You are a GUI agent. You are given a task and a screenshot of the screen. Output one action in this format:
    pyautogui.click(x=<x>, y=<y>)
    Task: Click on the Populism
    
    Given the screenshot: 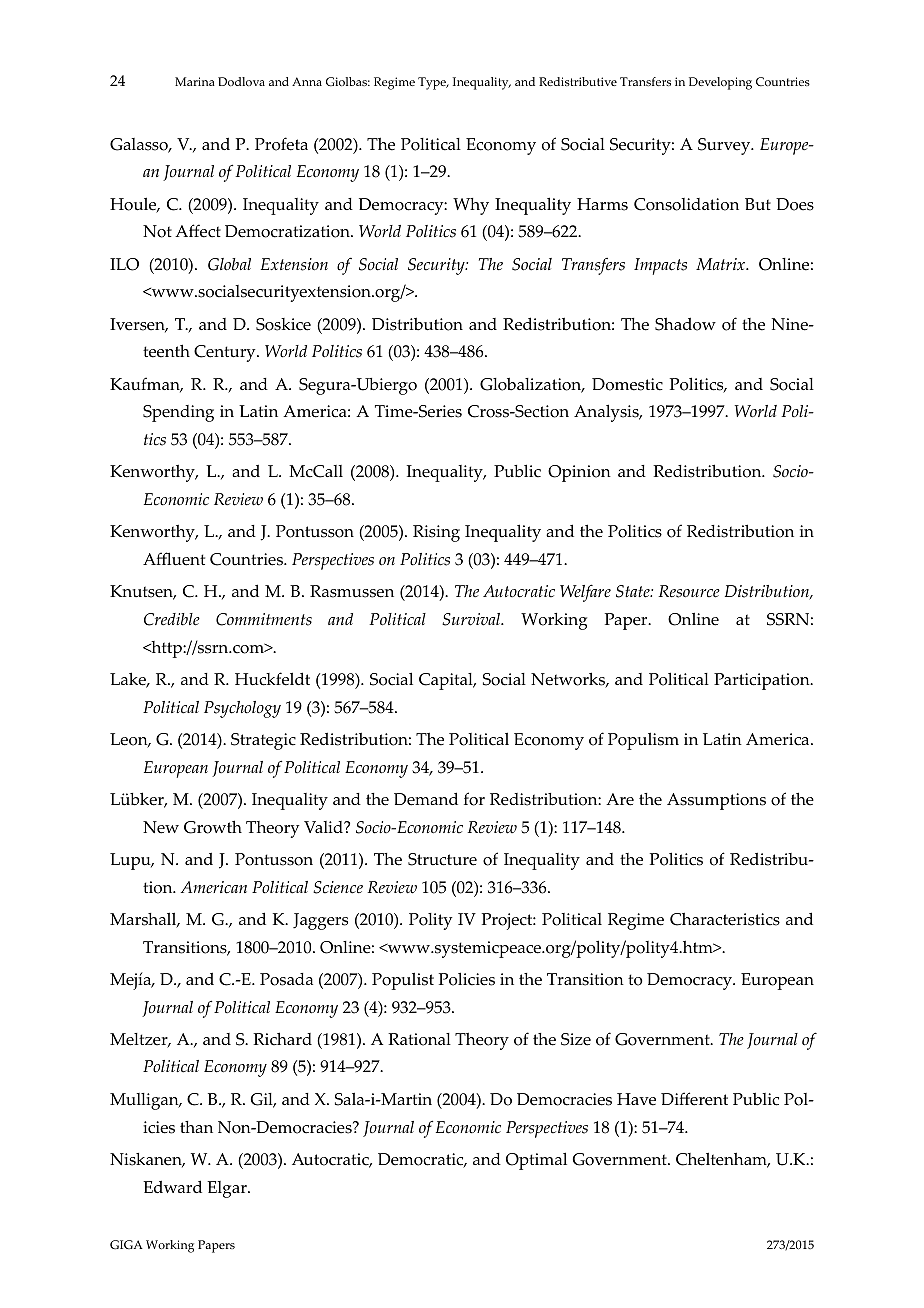 What is the action you would take?
    pyautogui.click(x=643, y=741)
